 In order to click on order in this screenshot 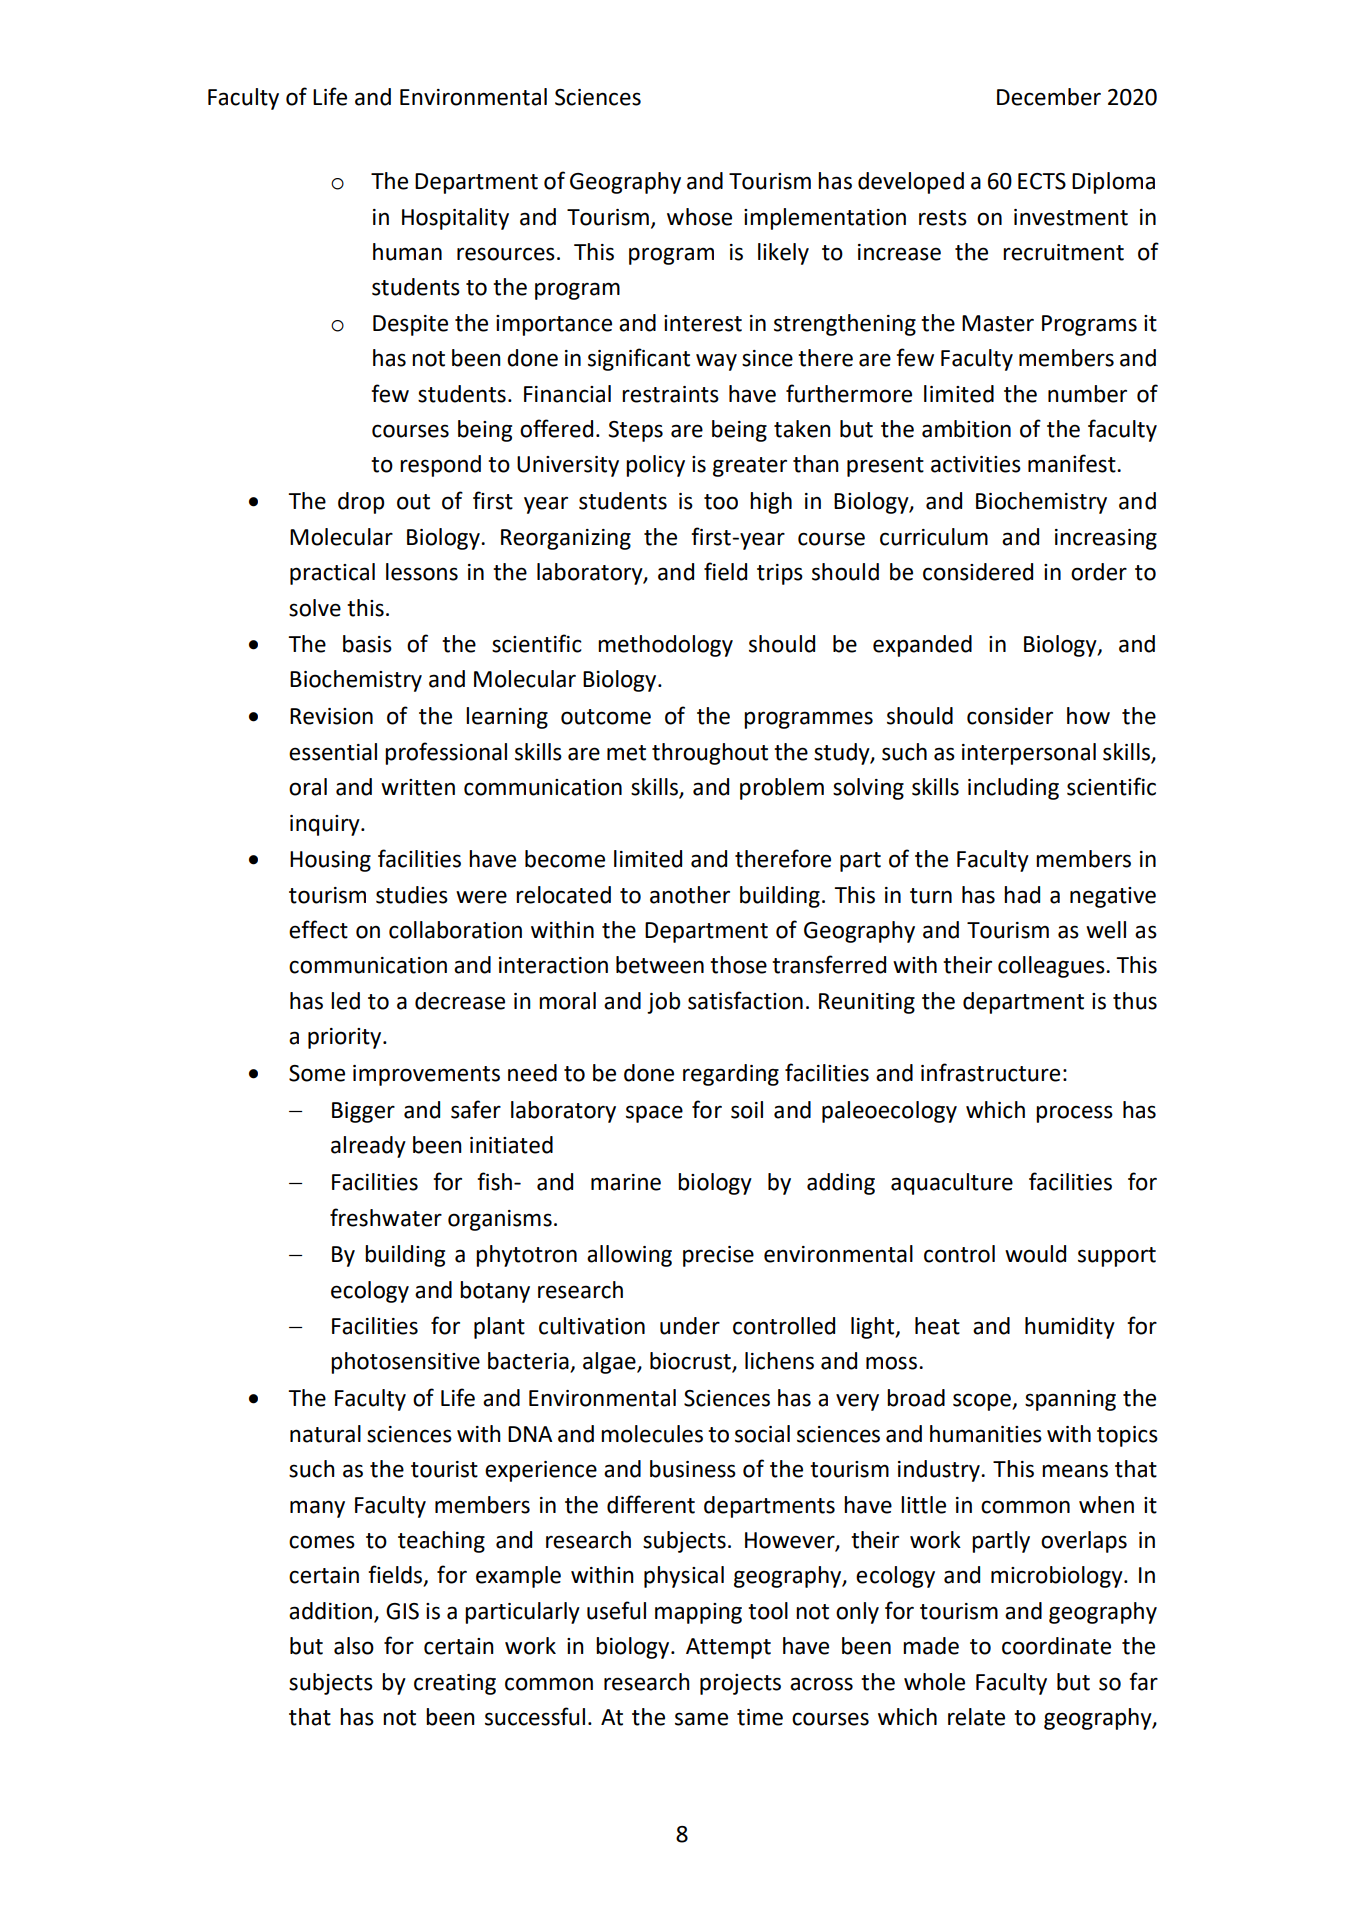, I will do `click(1099, 572)`.
